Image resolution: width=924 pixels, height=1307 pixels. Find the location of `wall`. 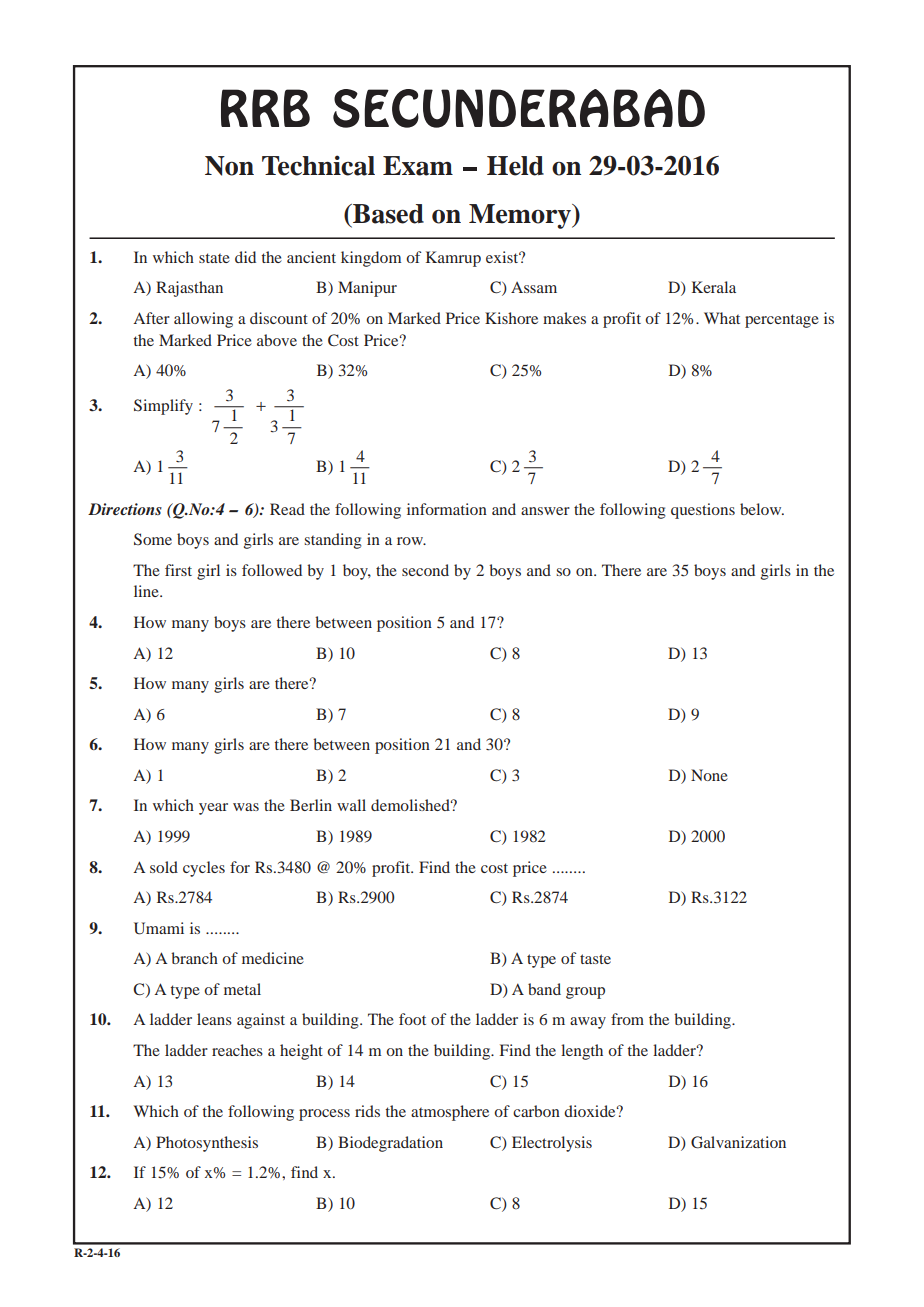

wall is located at coordinates (351, 805).
